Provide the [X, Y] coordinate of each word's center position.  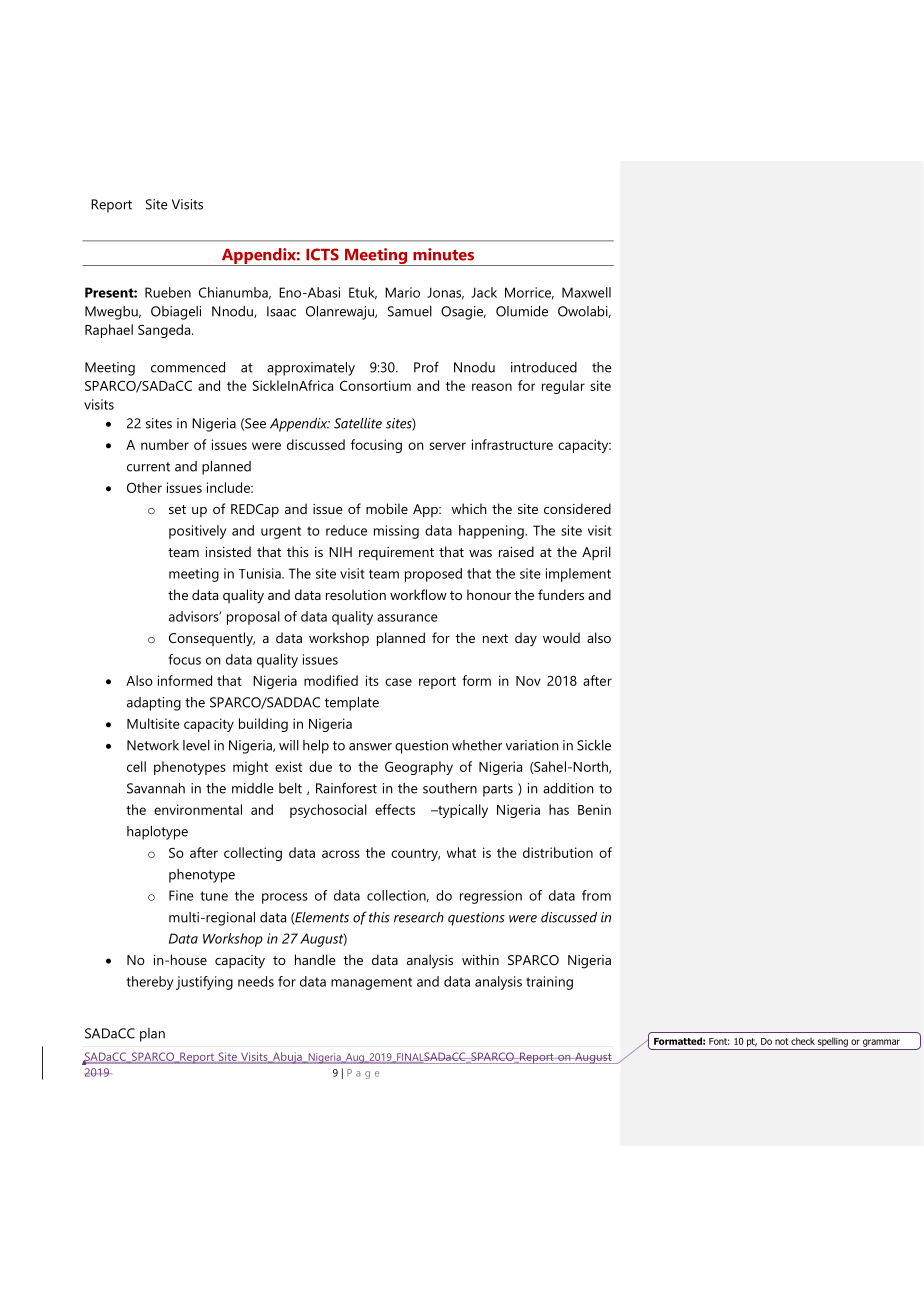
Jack [484, 292]
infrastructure [512, 444]
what [461, 852]
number [165, 444]
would [561, 637]
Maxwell [586, 292]
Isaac [281, 311]
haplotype [157, 833]
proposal [253, 618]
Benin [594, 809]
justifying [204, 983]
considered [577, 508]
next [495, 638]
